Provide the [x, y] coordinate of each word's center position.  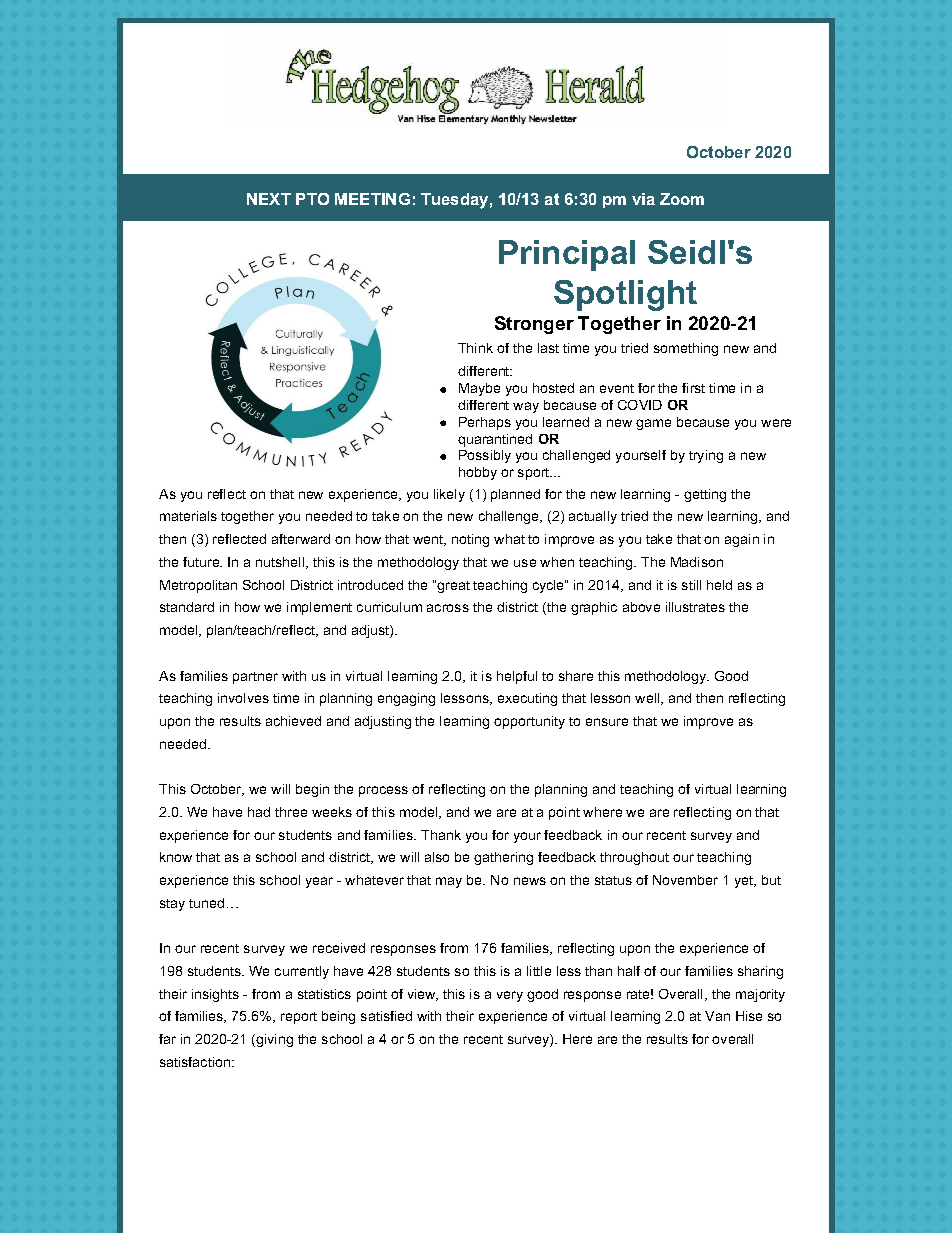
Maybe [479, 389]
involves [243, 698]
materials [188, 516]
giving [273, 1040]
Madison [697, 562]
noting [470, 540]
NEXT [269, 199]
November [685, 880]
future [202, 562]
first [693, 388]
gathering [503, 858]
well [647, 698]
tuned [206, 903]
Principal [567, 255]
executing [527, 699]
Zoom [682, 199]
